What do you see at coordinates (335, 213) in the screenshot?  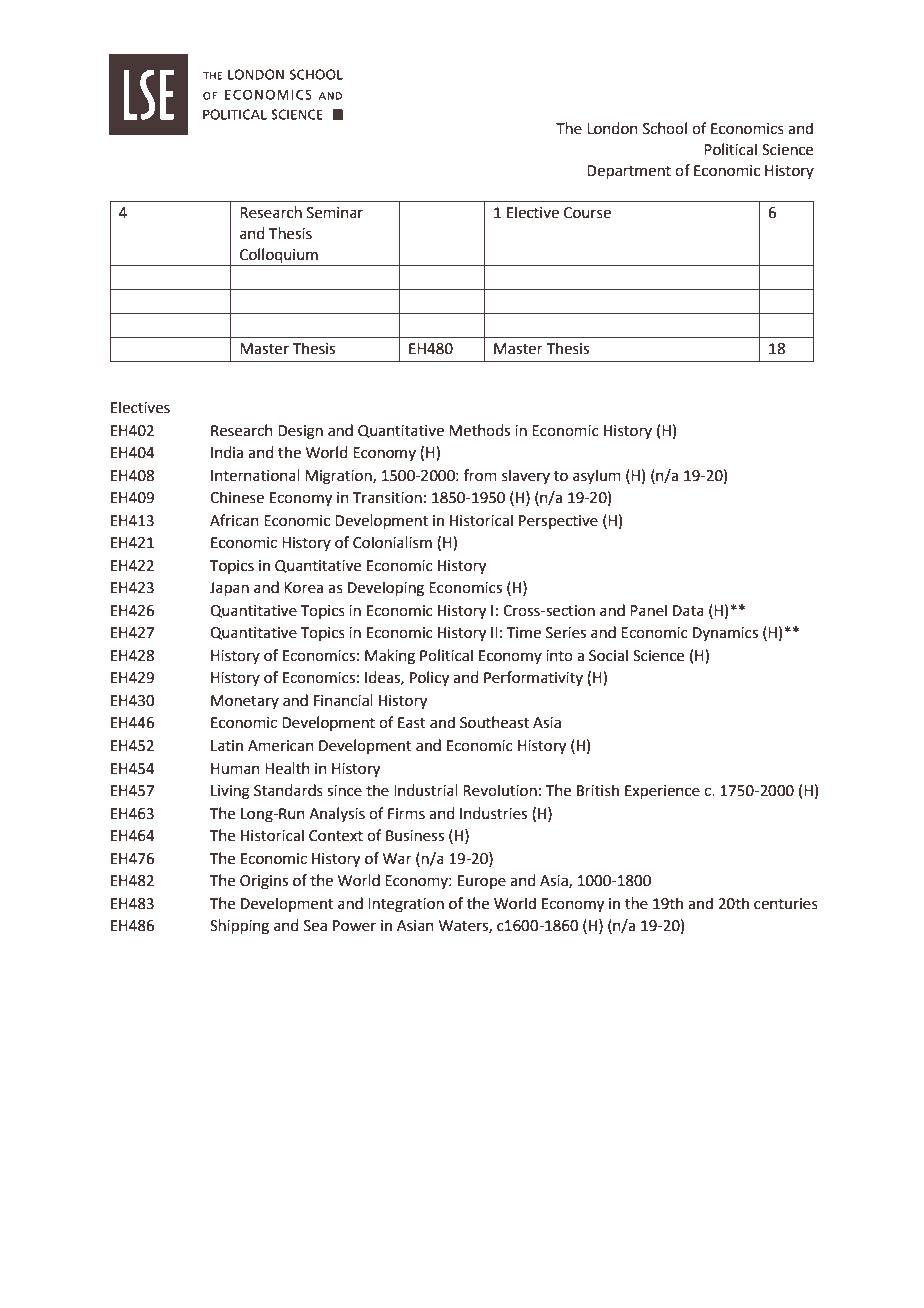 I see `Seminar` at bounding box center [335, 213].
